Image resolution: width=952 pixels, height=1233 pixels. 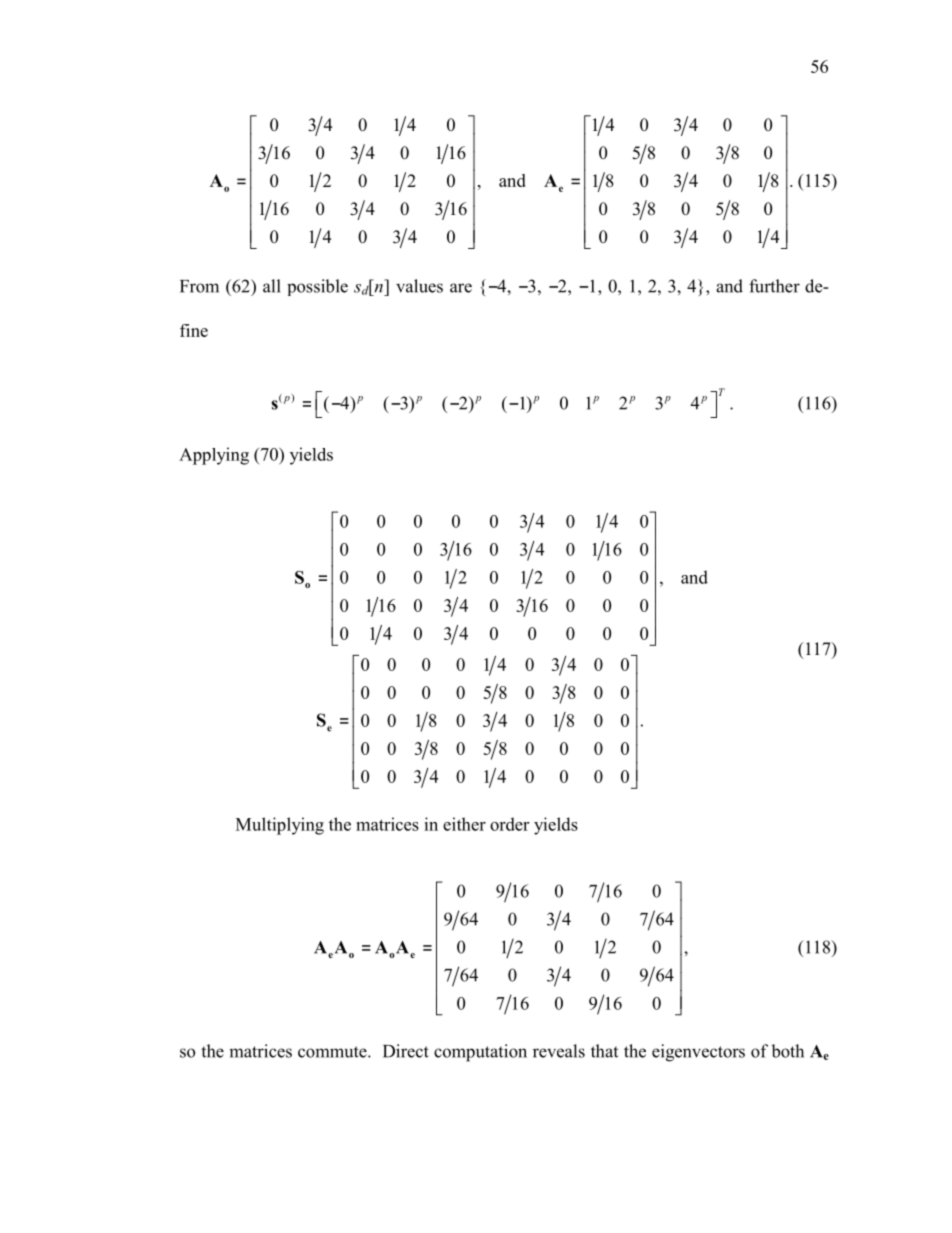 What do you see at coordinates (333, 1052) in the screenshot?
I see `commute` at bounding box center [333, 1052].
